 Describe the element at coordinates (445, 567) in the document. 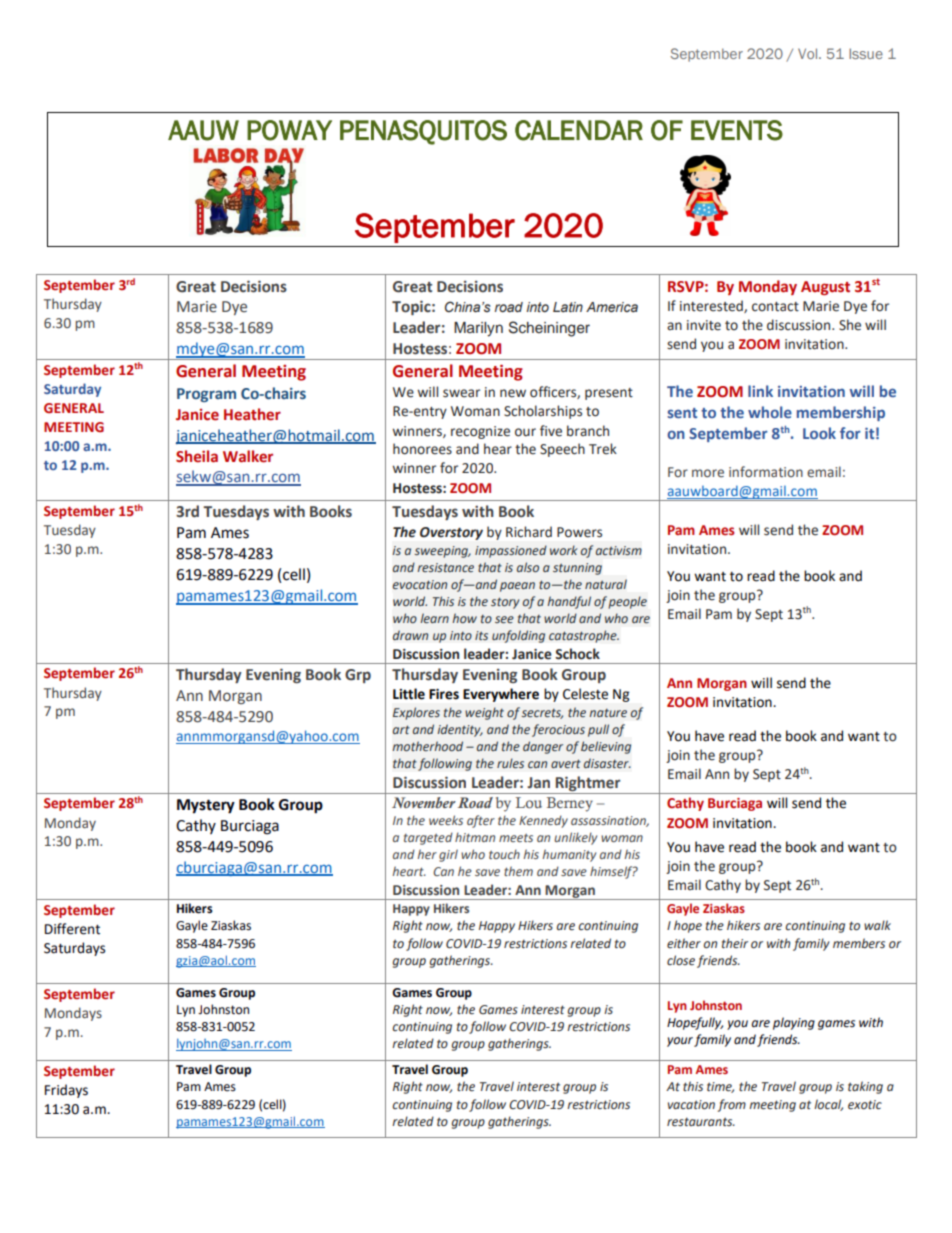

I see `resistance` at that location.
